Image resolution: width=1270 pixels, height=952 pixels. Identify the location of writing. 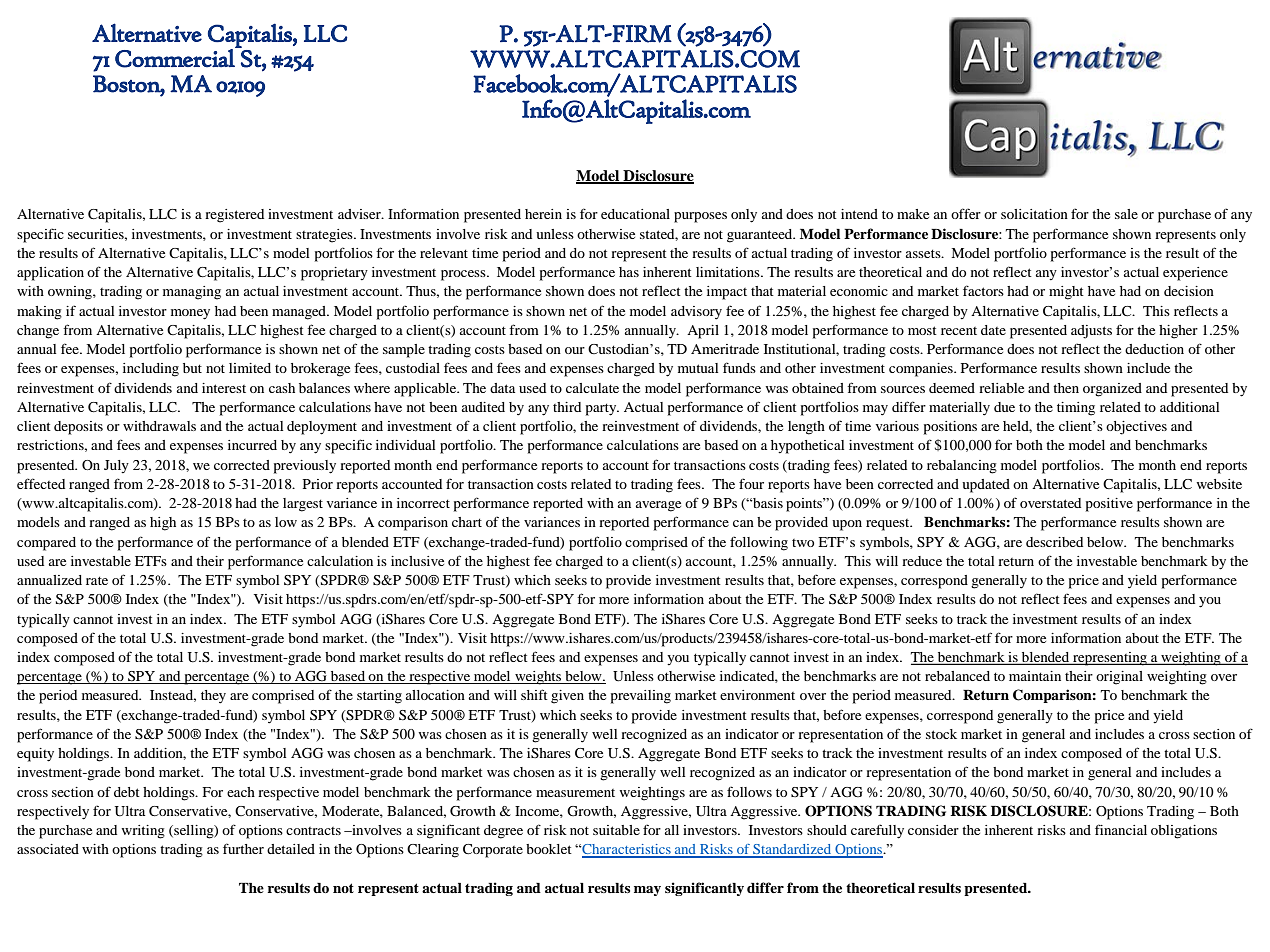
(143, 832).
